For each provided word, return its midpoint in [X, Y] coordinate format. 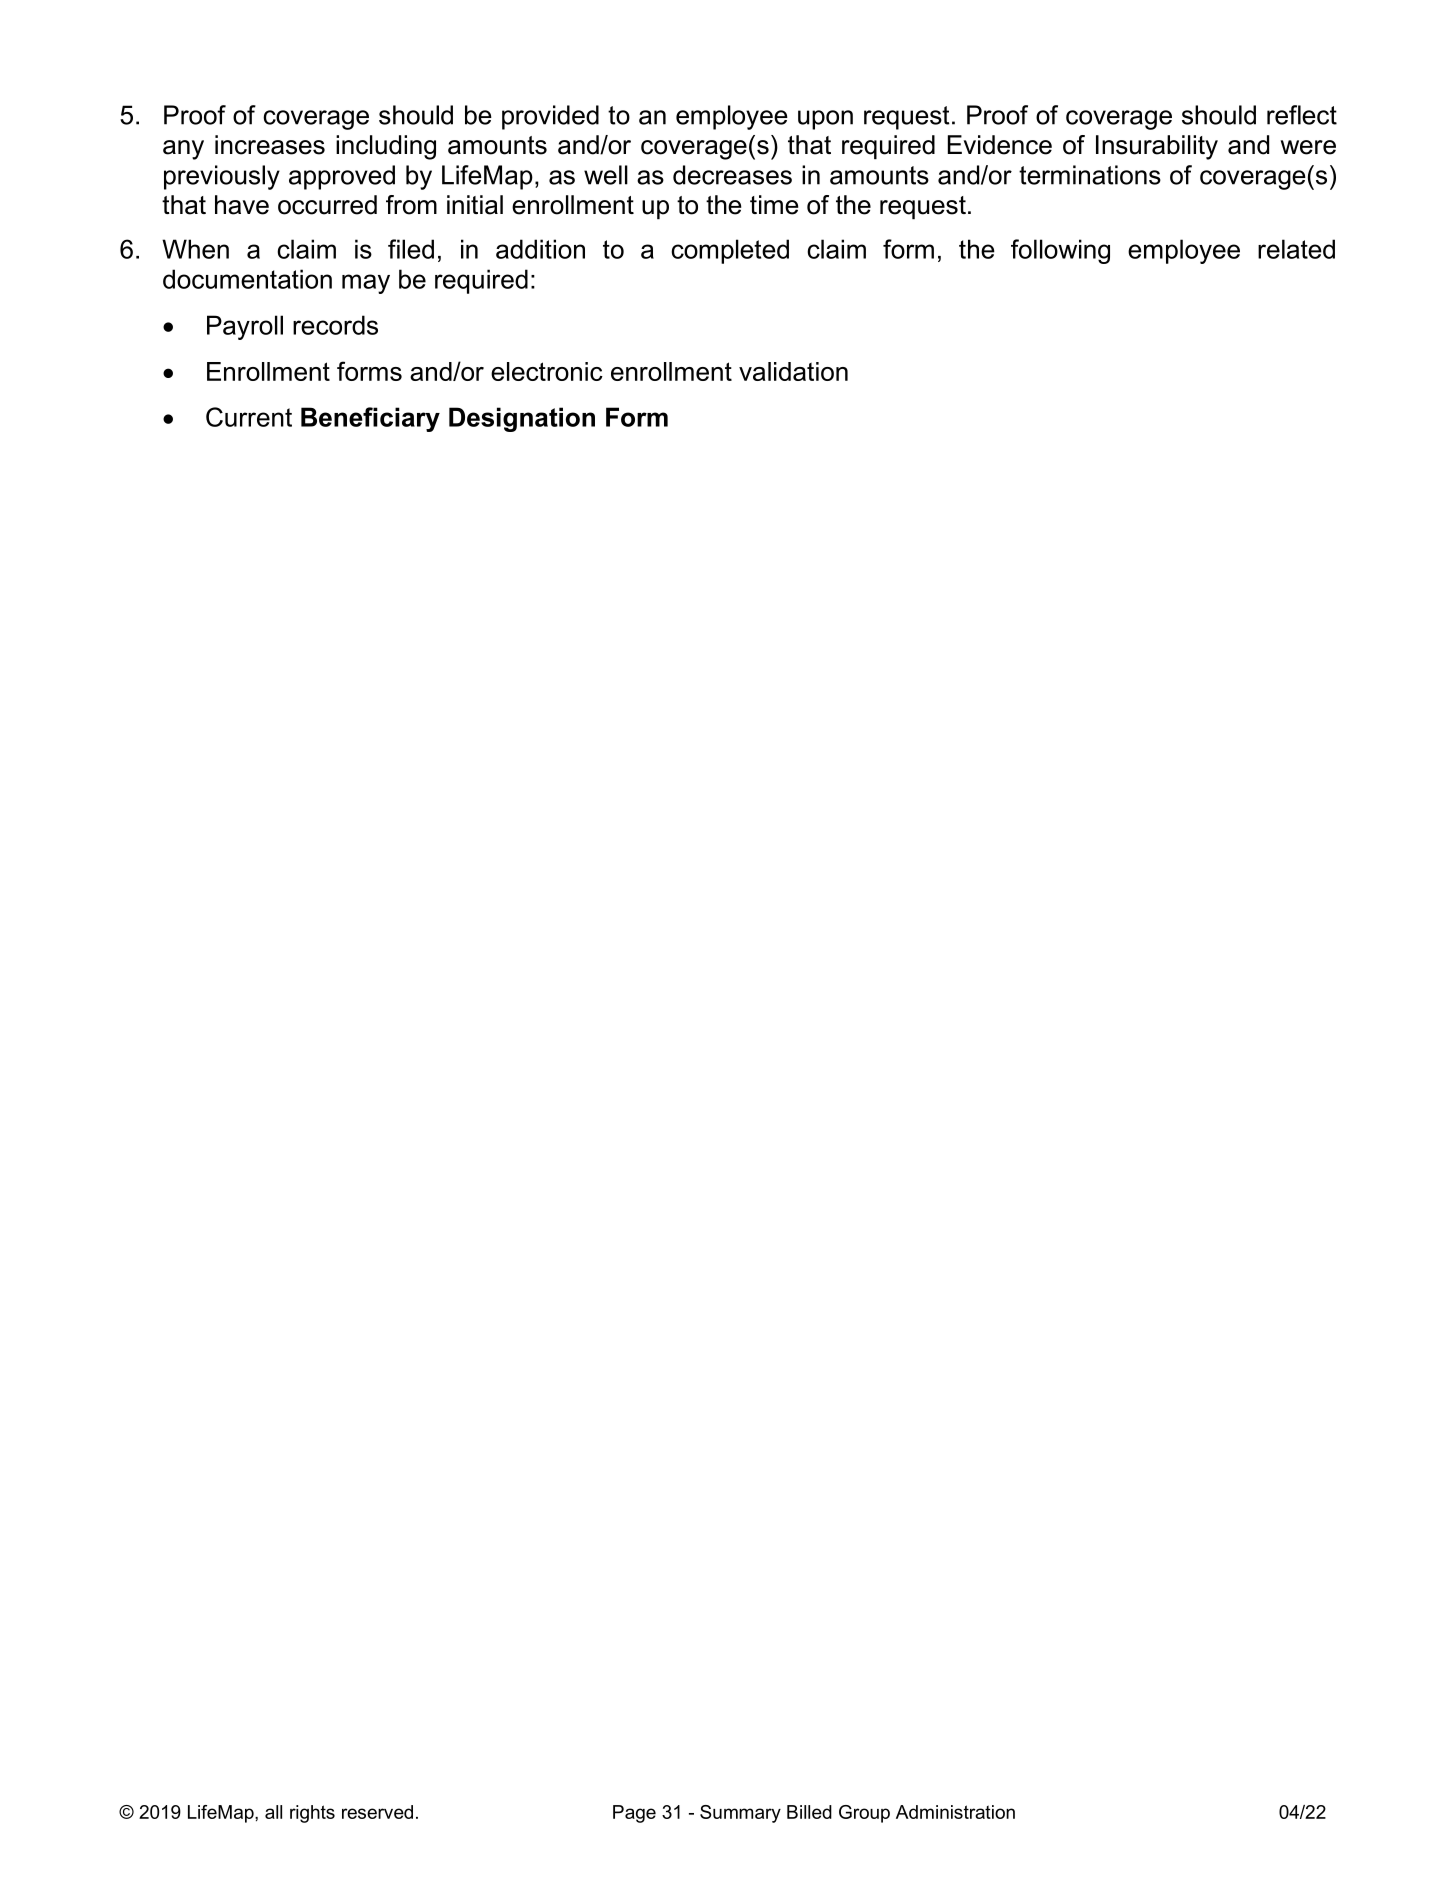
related [1296, 249]
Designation [522, 419]
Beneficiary [370, 419]
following [1060, 251]
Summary [740, 1814]
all [273, 1812]
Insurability [1157, 147]
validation [793, 371]
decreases [732, 175]
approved [342, 177]
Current [249, 417]
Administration [955, 1812]
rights [312, 1814]
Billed [809, 1812]
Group [864, 1814]
